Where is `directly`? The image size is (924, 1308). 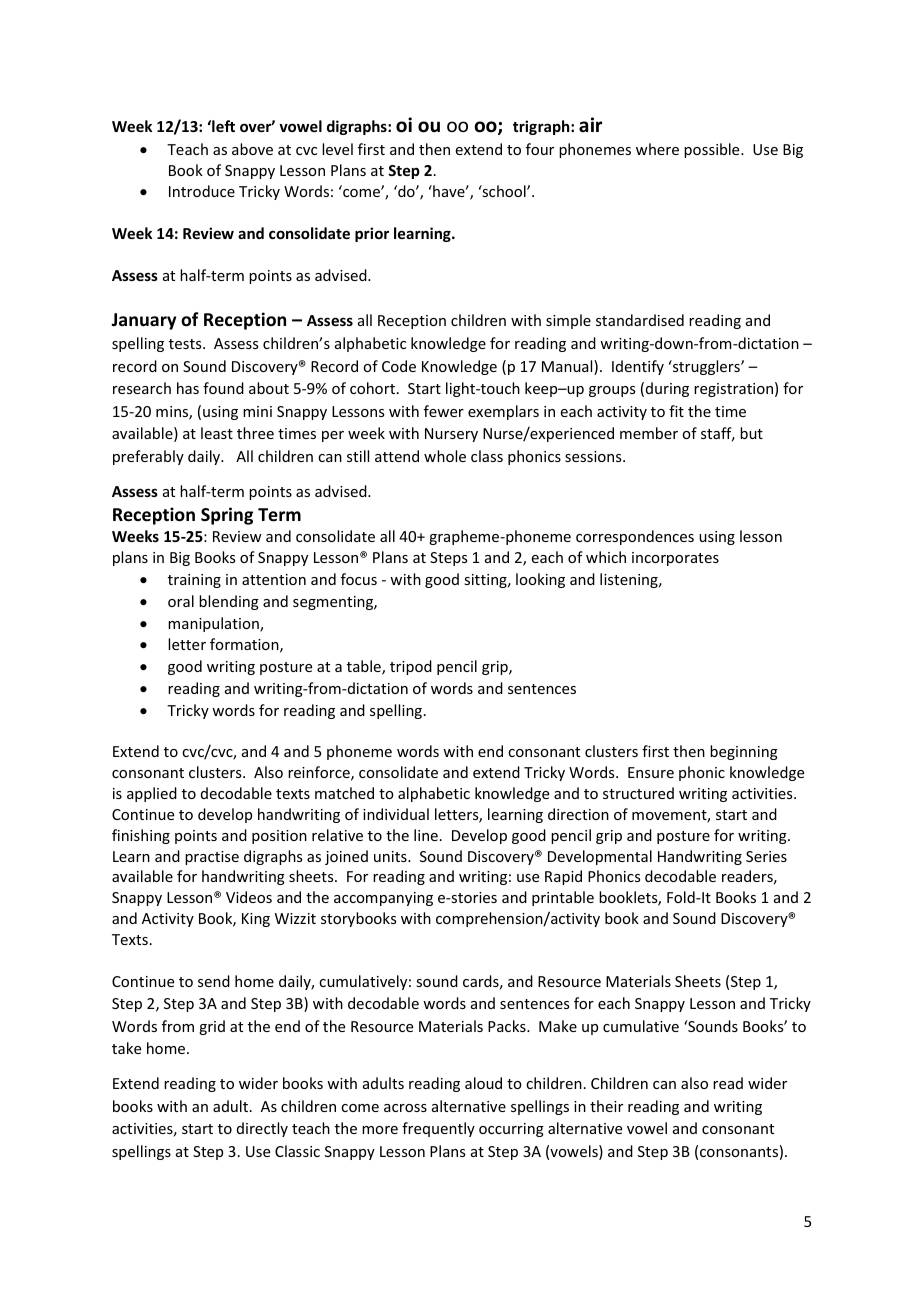 directly is located at coordinates (262, 1129).
